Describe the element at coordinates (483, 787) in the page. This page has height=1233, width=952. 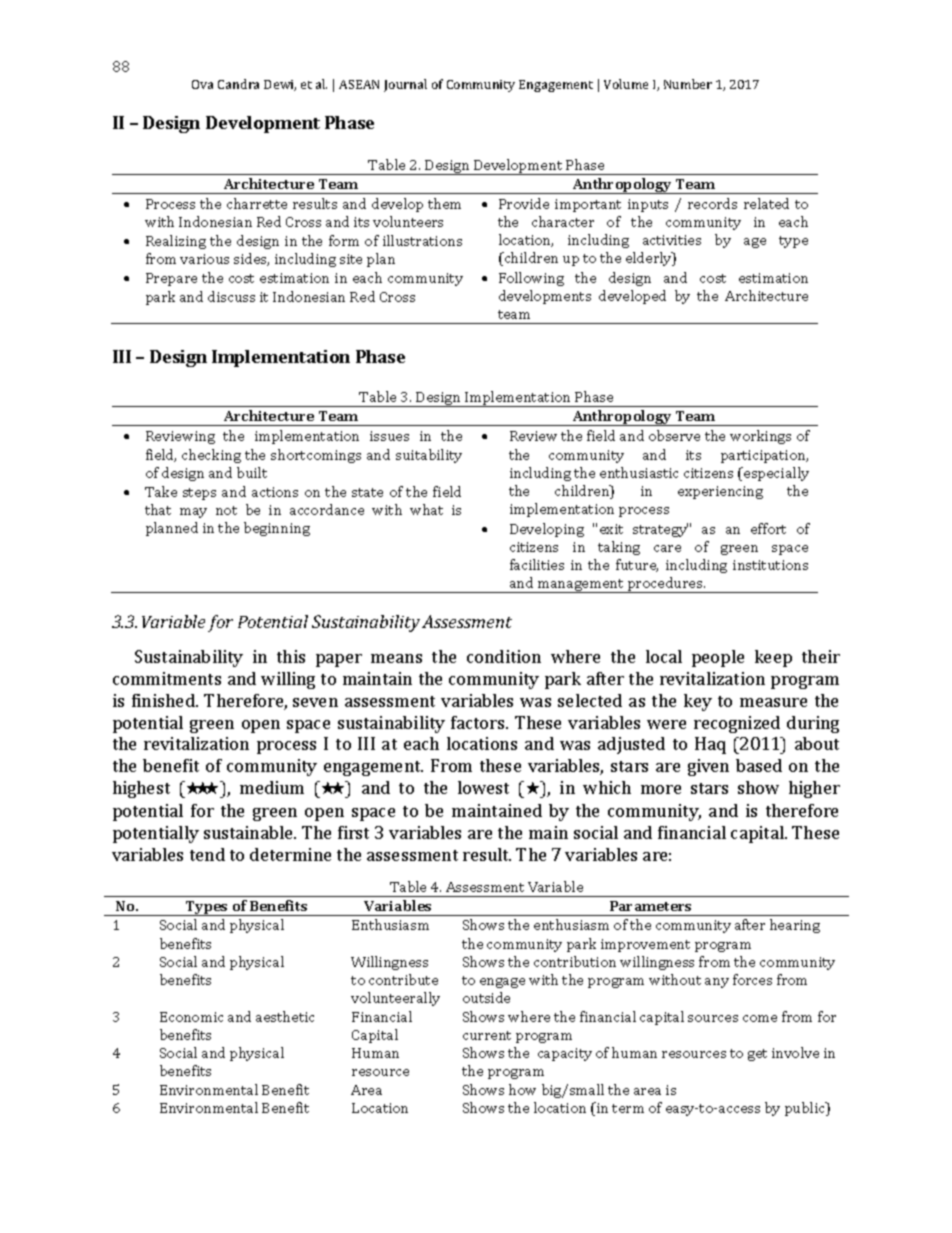
I see `lowest` at that location.
